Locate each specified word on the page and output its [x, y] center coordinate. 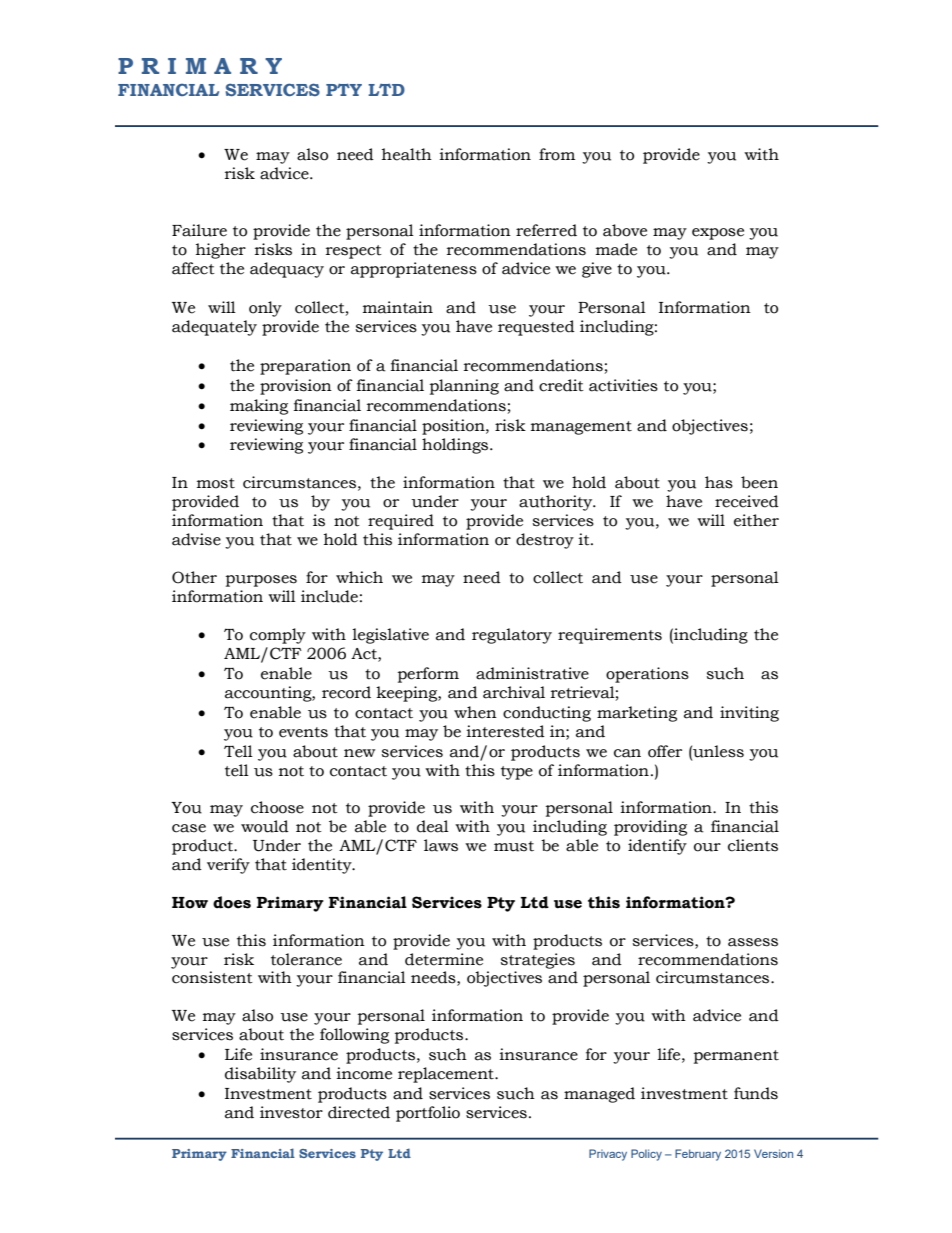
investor [291, 1112]
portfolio [428, 1114]
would [265, 826]
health [407, 154]
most [216, 483]
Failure [199, 230]
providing [650, 828]
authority [557, 503]
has [719, 482]
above [625, 230]
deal [433, 826]
